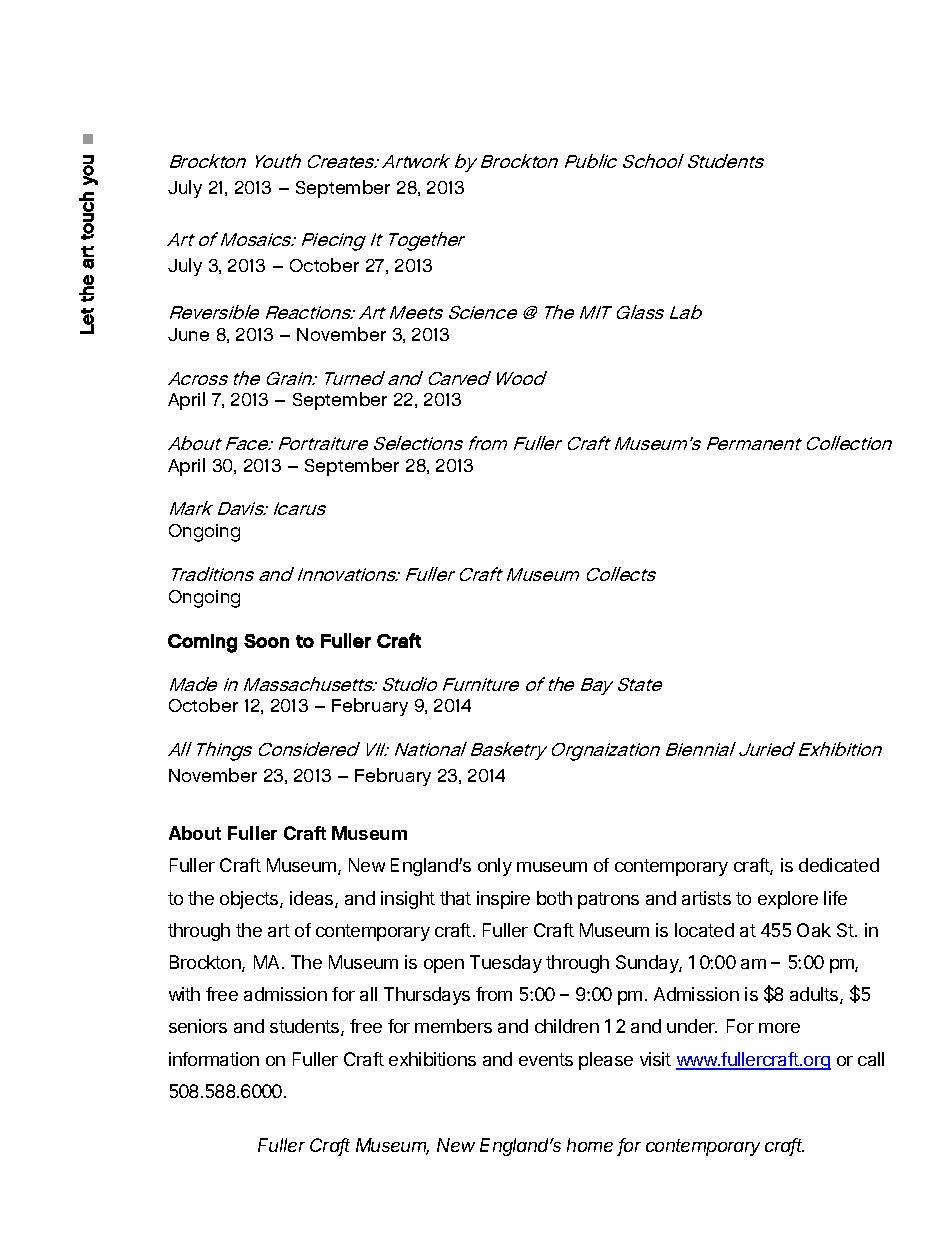 The width and height of the screenshot is (952, 1233). I want to click on inspire, so click(503, 900).
